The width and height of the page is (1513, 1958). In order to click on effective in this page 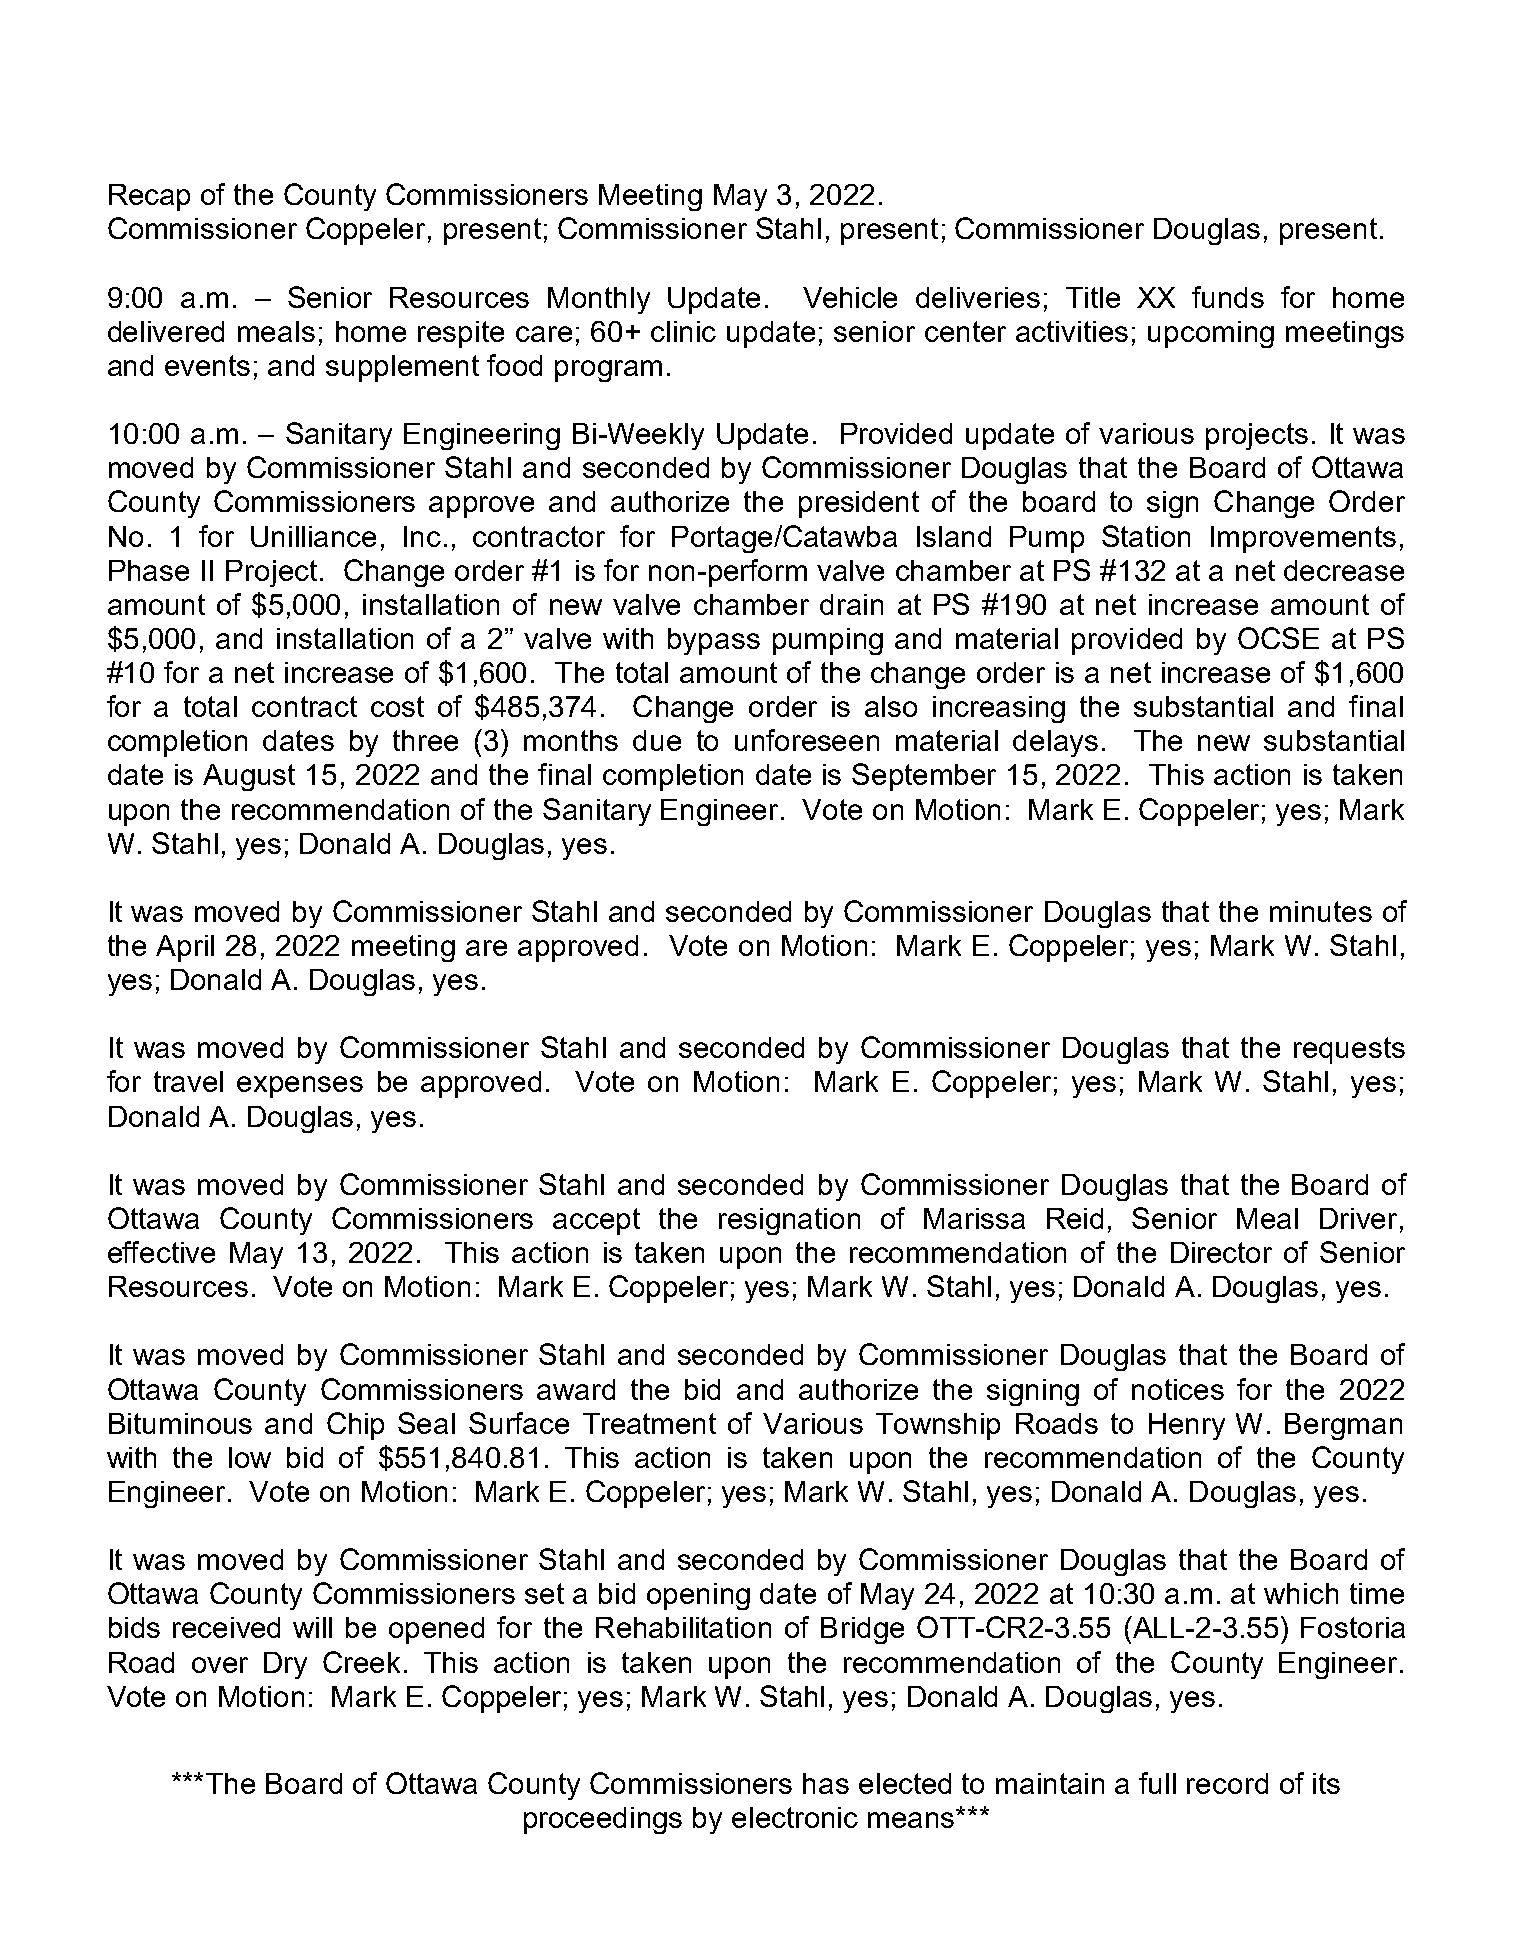, I will do `click(161, 1252)`.
